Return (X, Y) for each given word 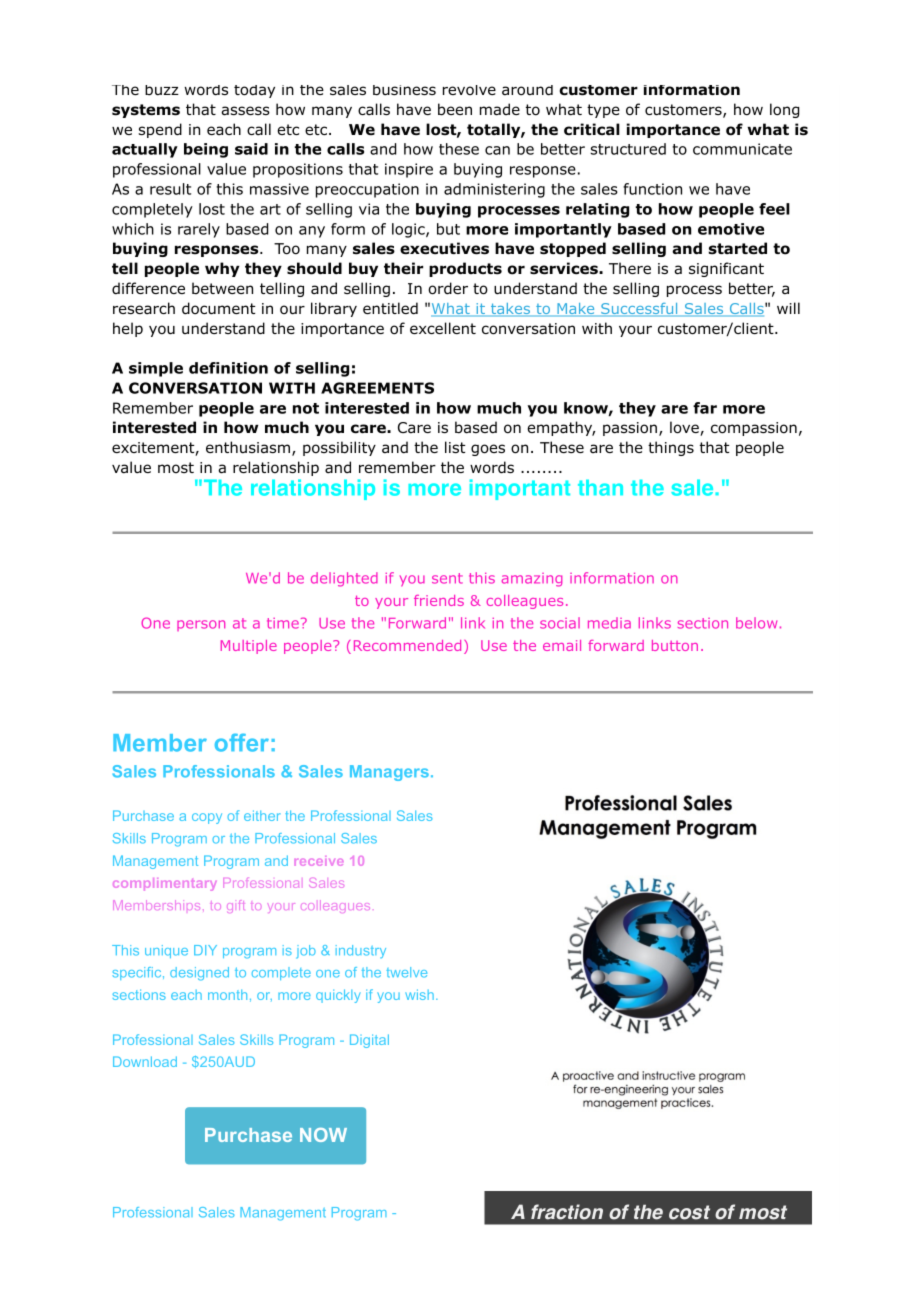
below (756, 623)
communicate (742, 149)
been (455, 109)
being (206, 150)
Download (145, 1061)
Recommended (407, 645)
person (201, 625)
